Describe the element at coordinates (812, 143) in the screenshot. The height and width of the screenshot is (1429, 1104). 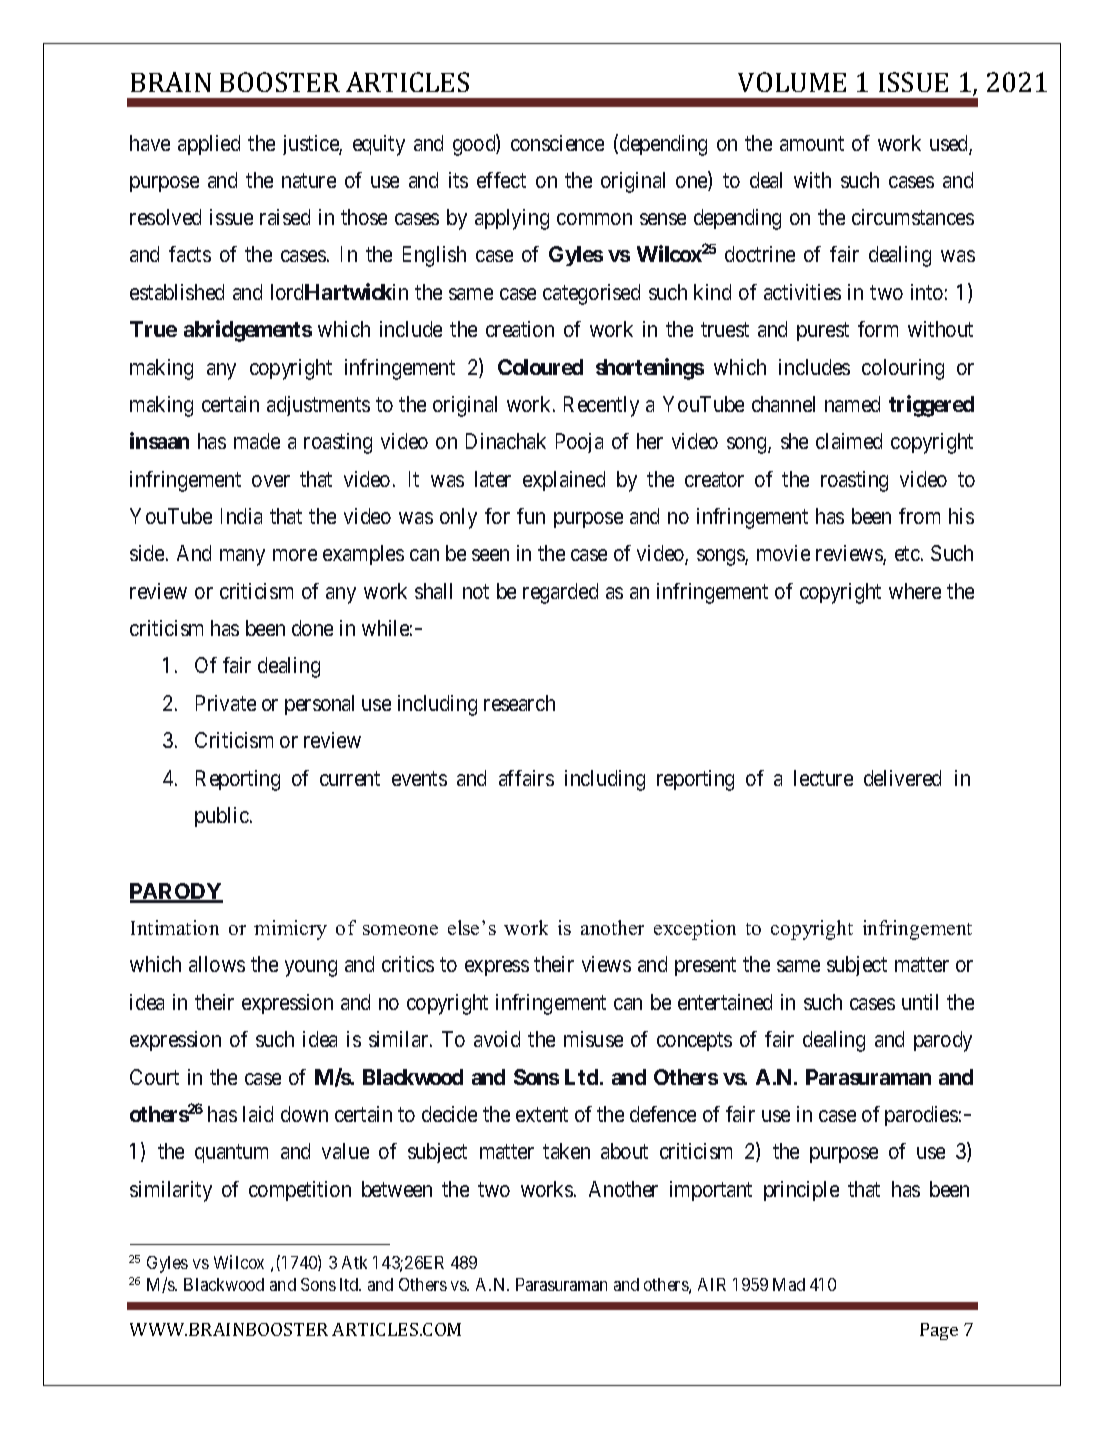
I see `amount` at that location.
